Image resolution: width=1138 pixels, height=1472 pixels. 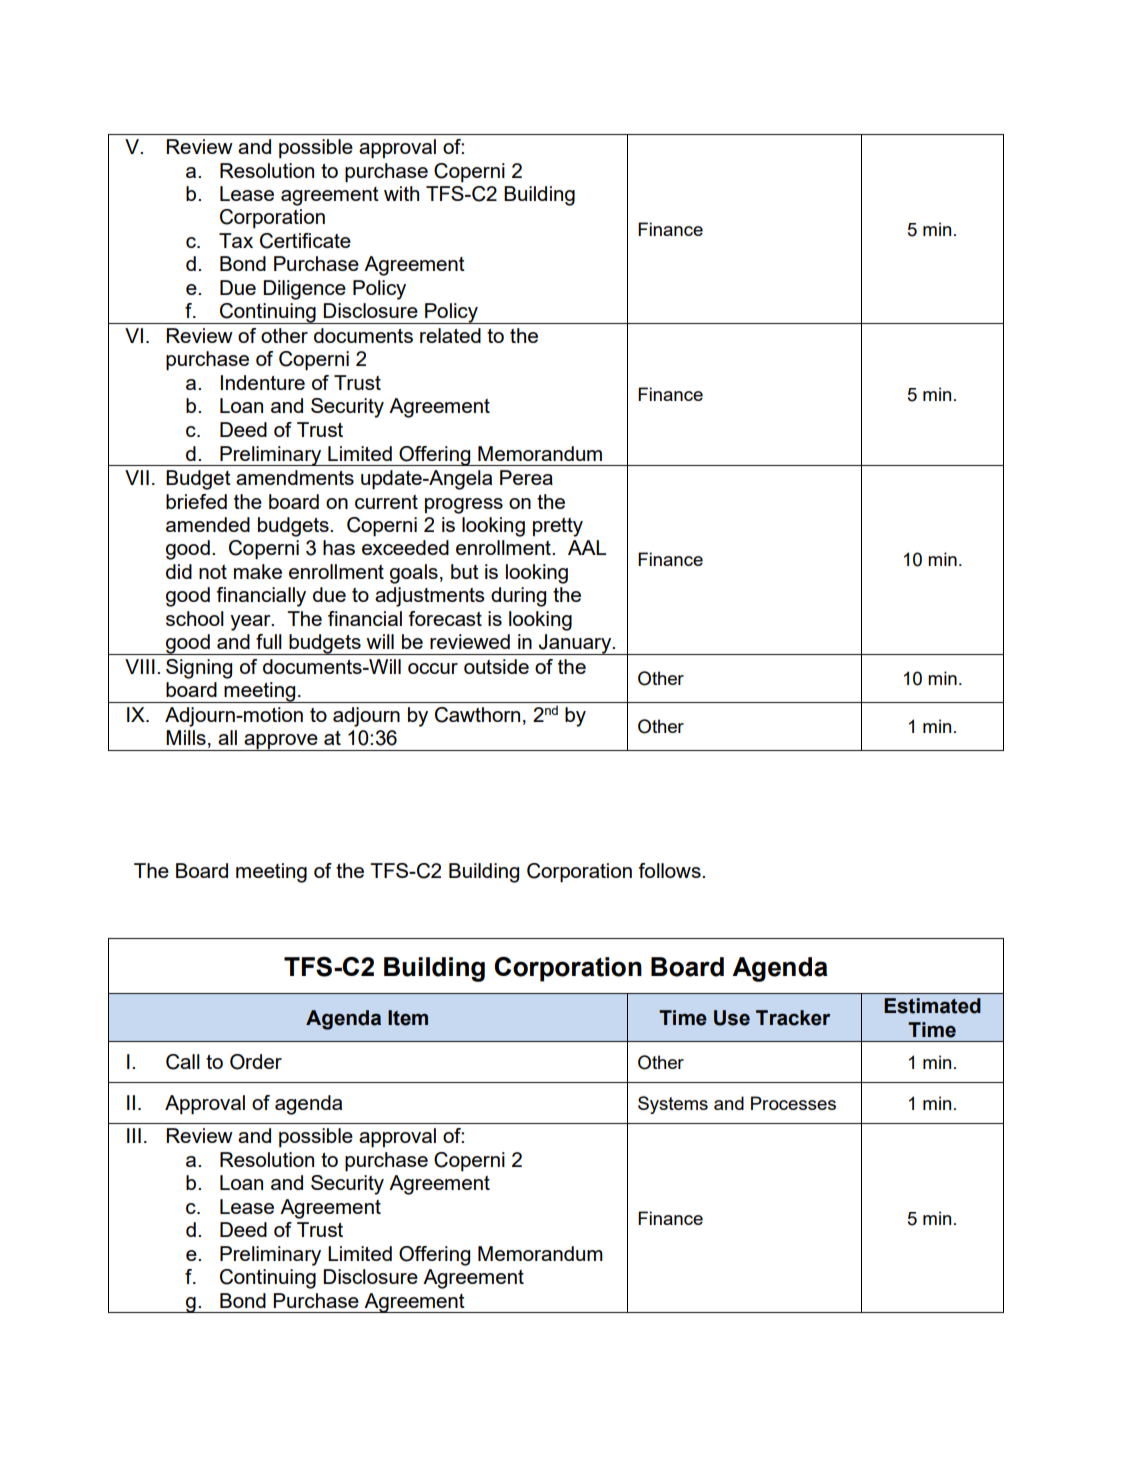 I want to click on Order, so click(x=256, y=1062).
